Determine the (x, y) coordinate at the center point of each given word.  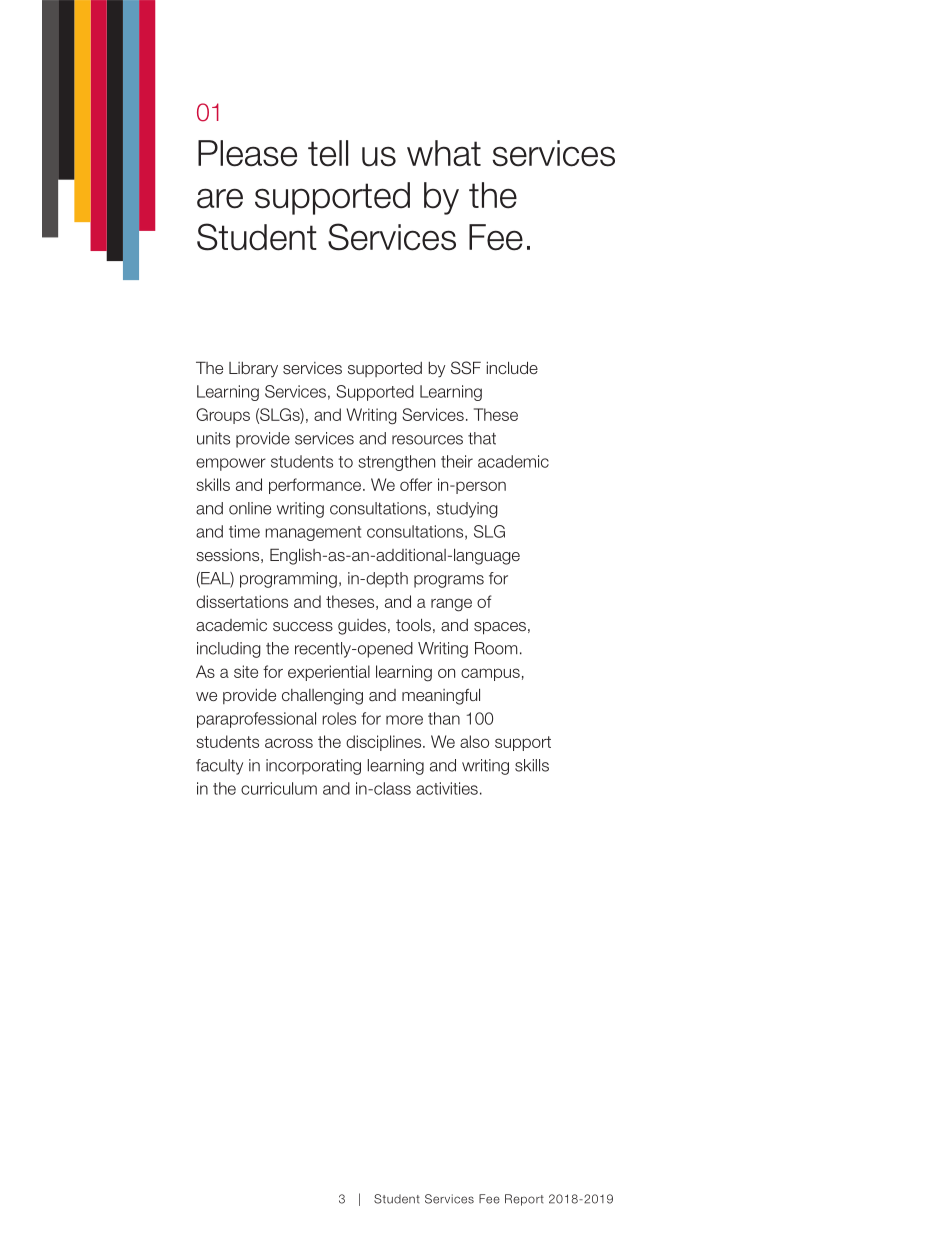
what (444, 153)
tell (328, 153)
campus (490, 674)
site (246, 671)
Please (247, 153)
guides (362, 627)
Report (524, 1200)
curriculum (279, 788)
